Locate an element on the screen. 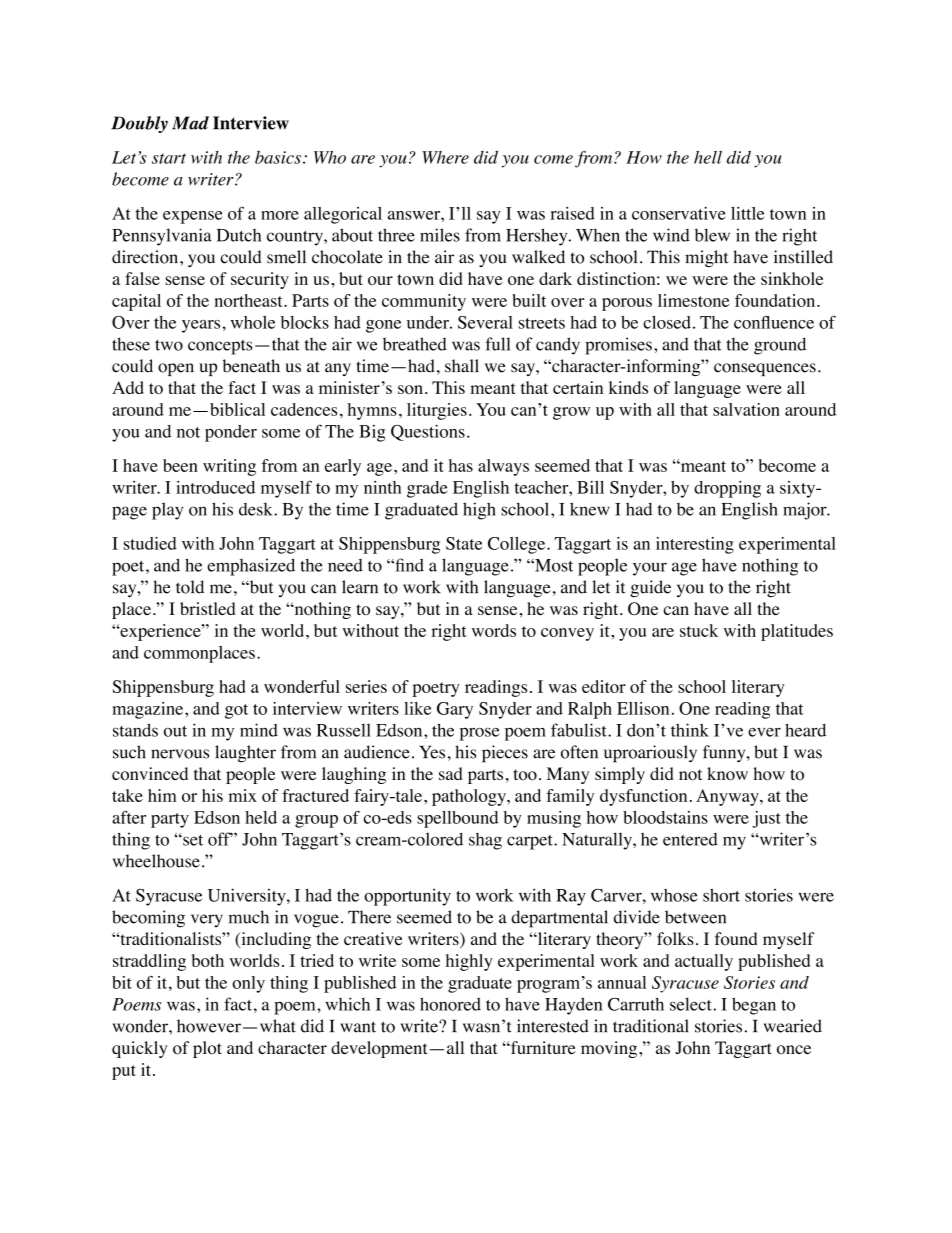 The width and height of the screenshot is (952, 1233). introduced is located at coordinates (215, 487).
